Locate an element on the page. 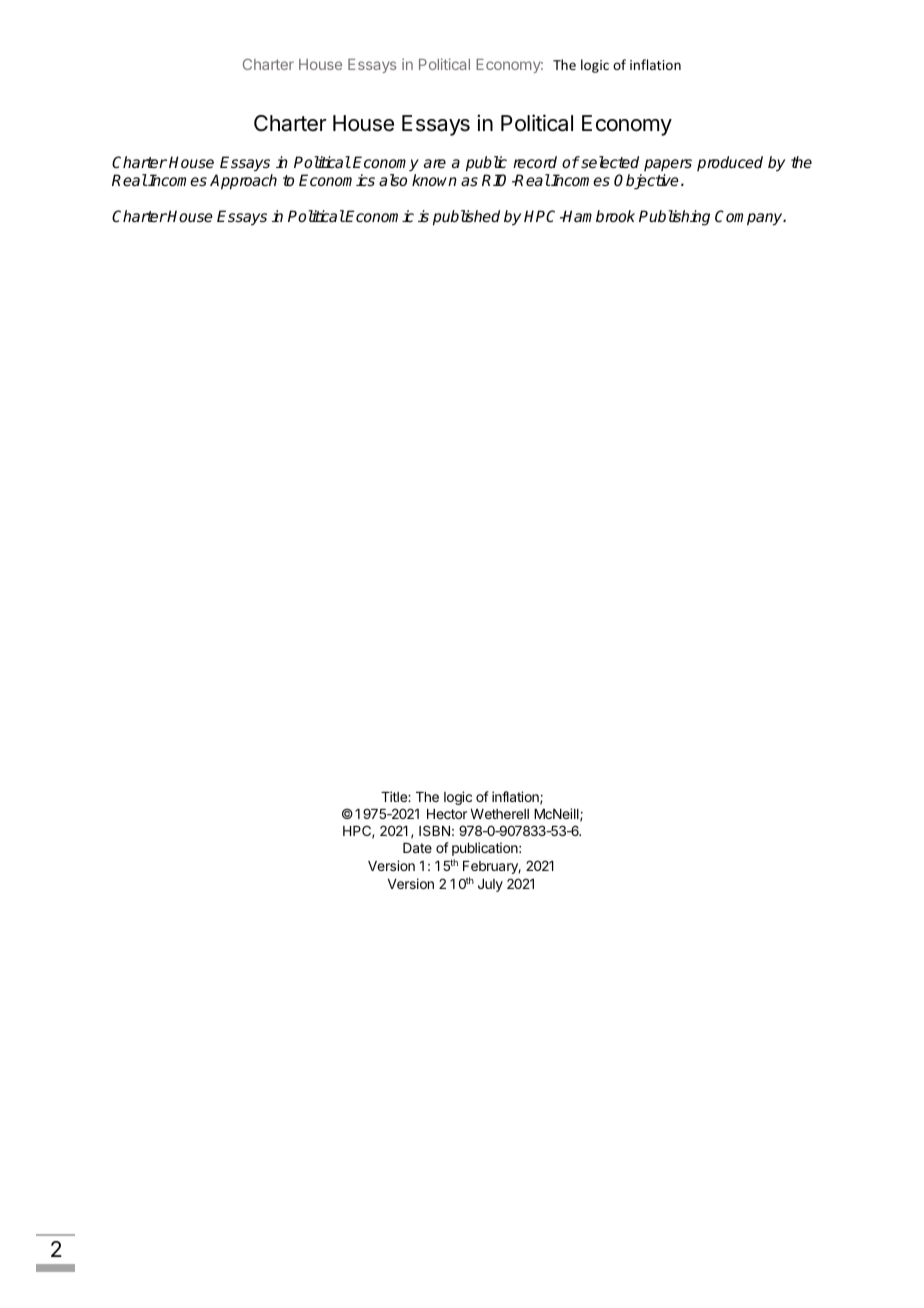 The height and width of the page is (1308, 924). record is located at coordinates (535, 162).
